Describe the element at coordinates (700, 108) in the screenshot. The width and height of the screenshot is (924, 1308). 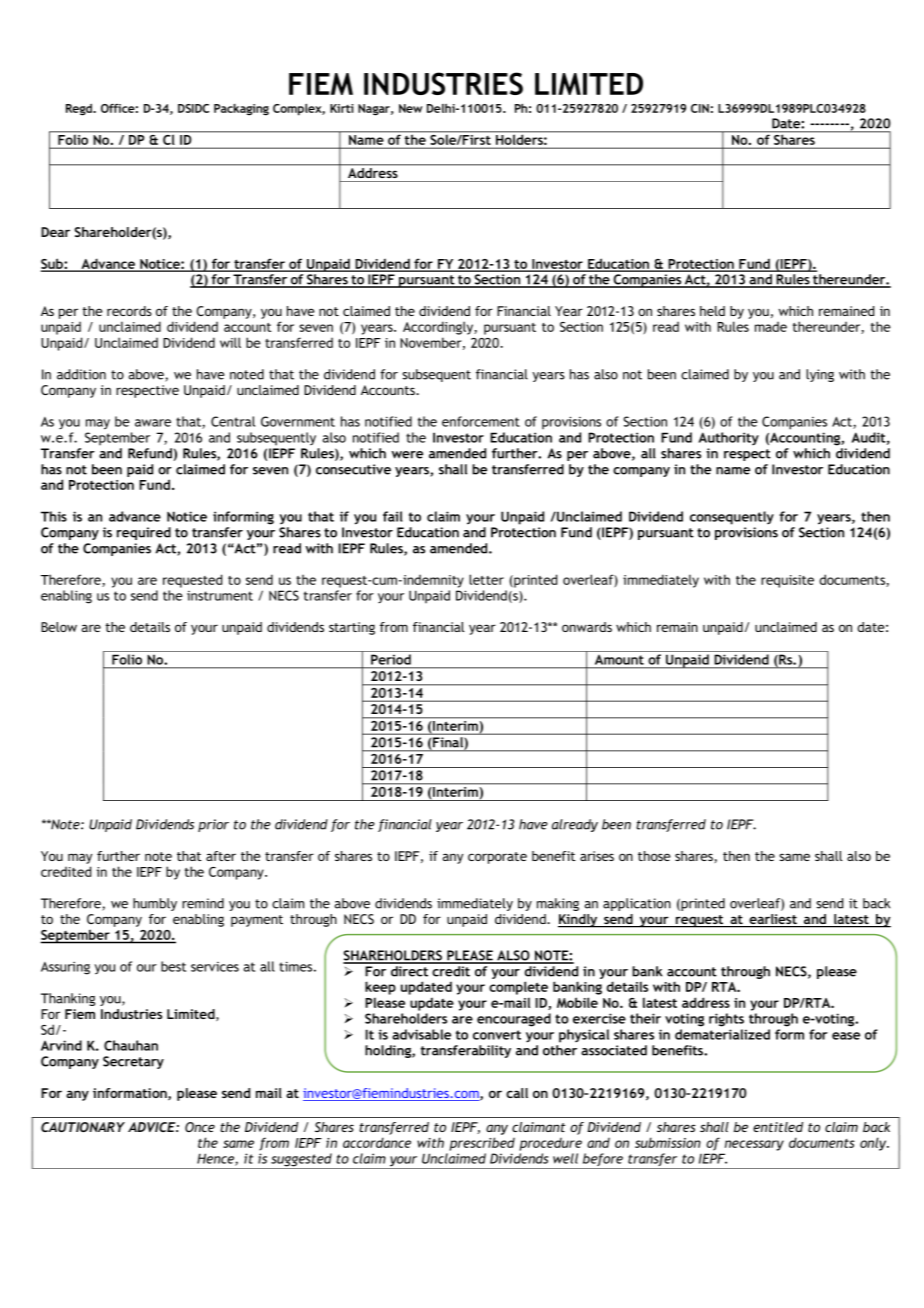
I see `CIN` at that location.
